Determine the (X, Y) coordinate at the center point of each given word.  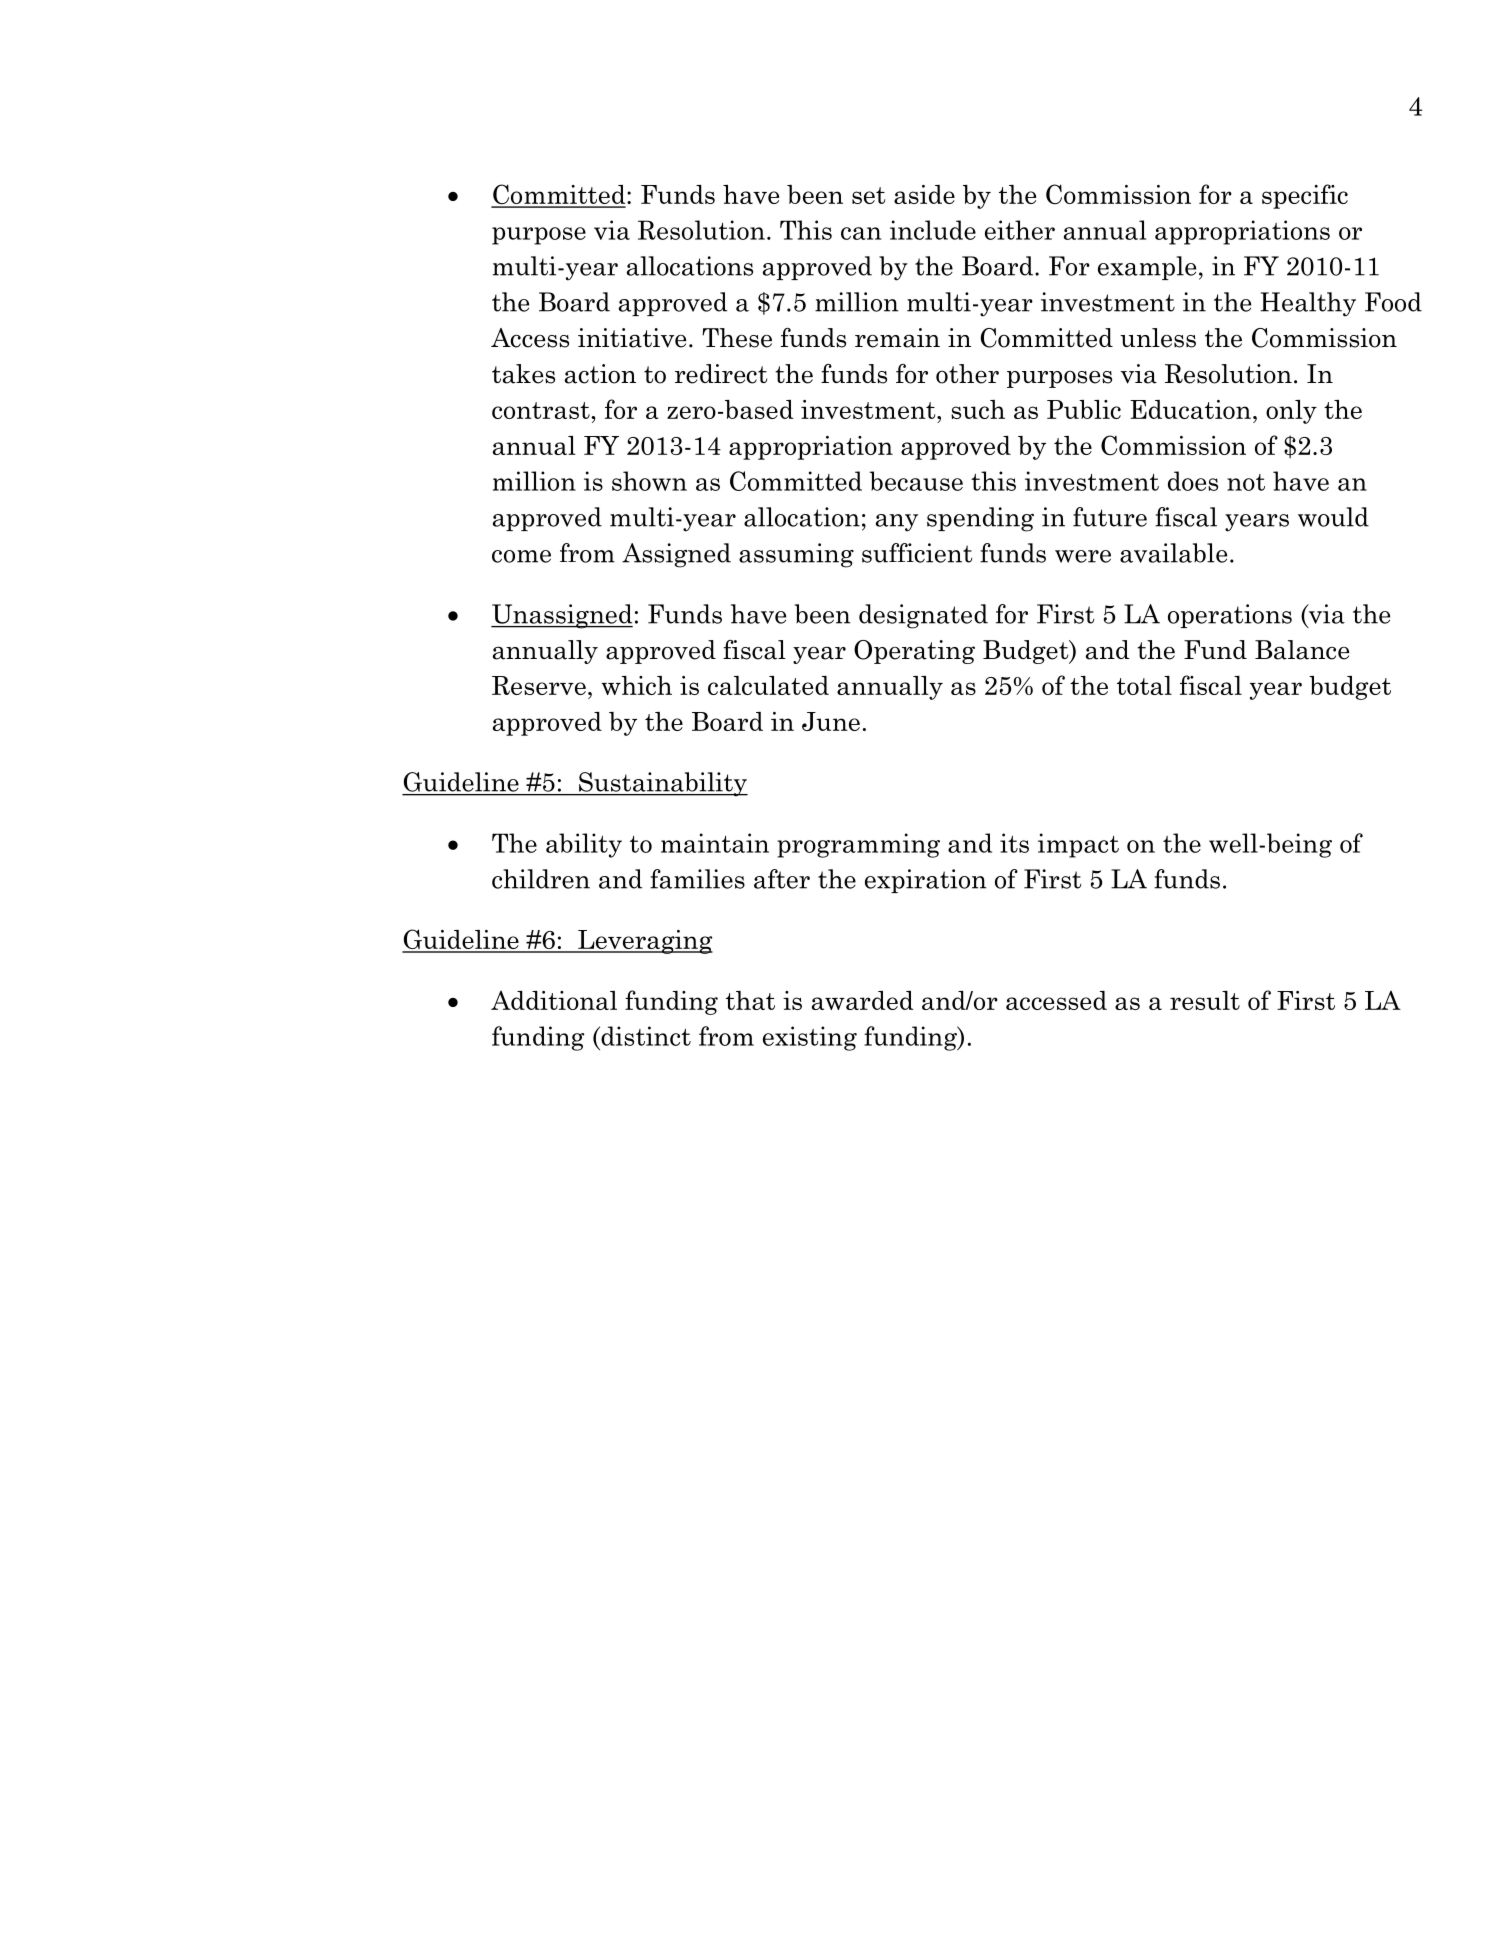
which (636, 685)
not (1246, 482)
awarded (862, 1000)
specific (1305, 196)
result (1205, 1000)
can (861, 233)
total (1144, 685)
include (933, 230)
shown (649, 481)
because (916, 481)
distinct (645, 1036)
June (831, 721)
